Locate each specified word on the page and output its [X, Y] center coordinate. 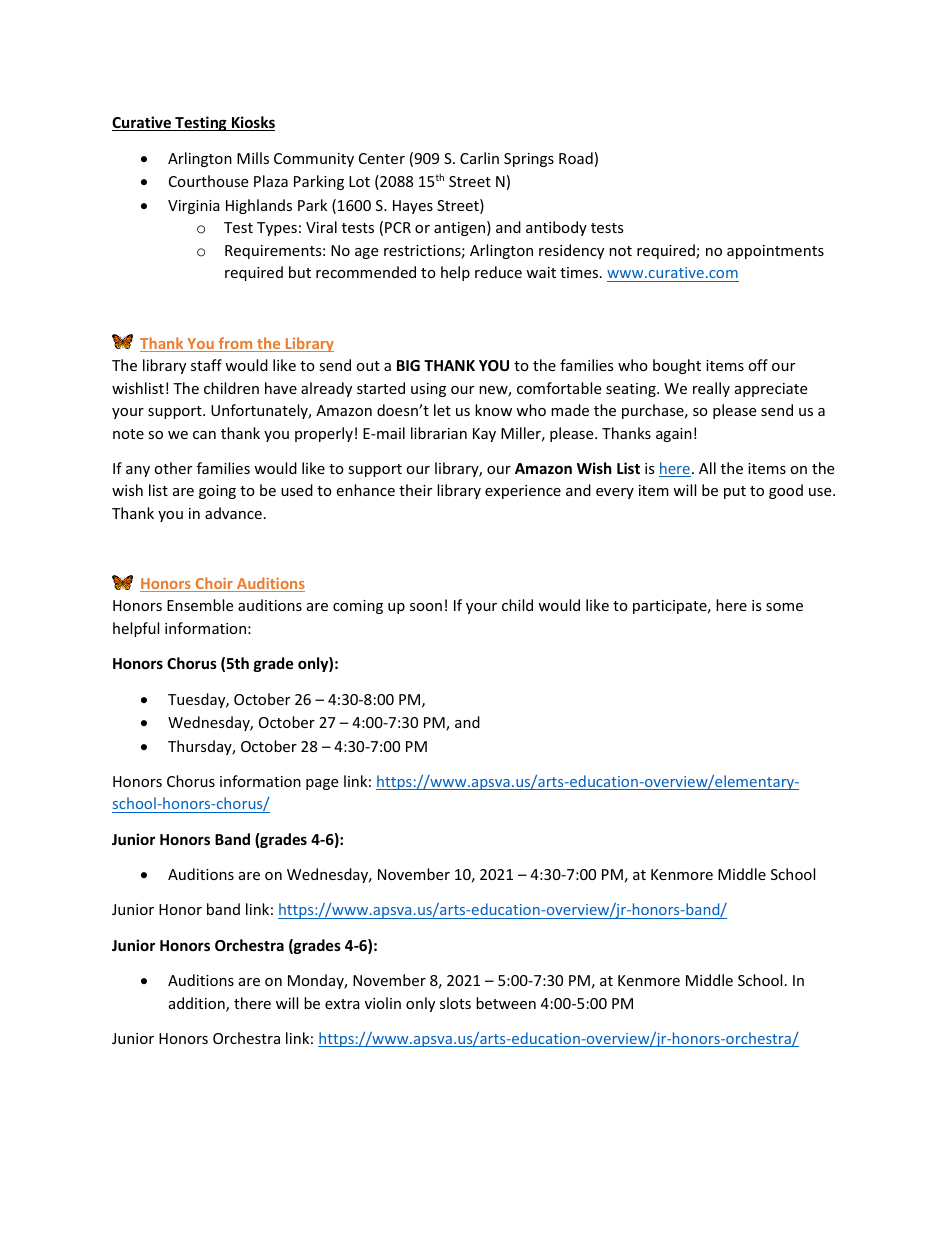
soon [426, 607]
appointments [775, 252]
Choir [214, 584]
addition [198, 1004]
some [784, 607]
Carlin [479, 158]
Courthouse [208, 181]
